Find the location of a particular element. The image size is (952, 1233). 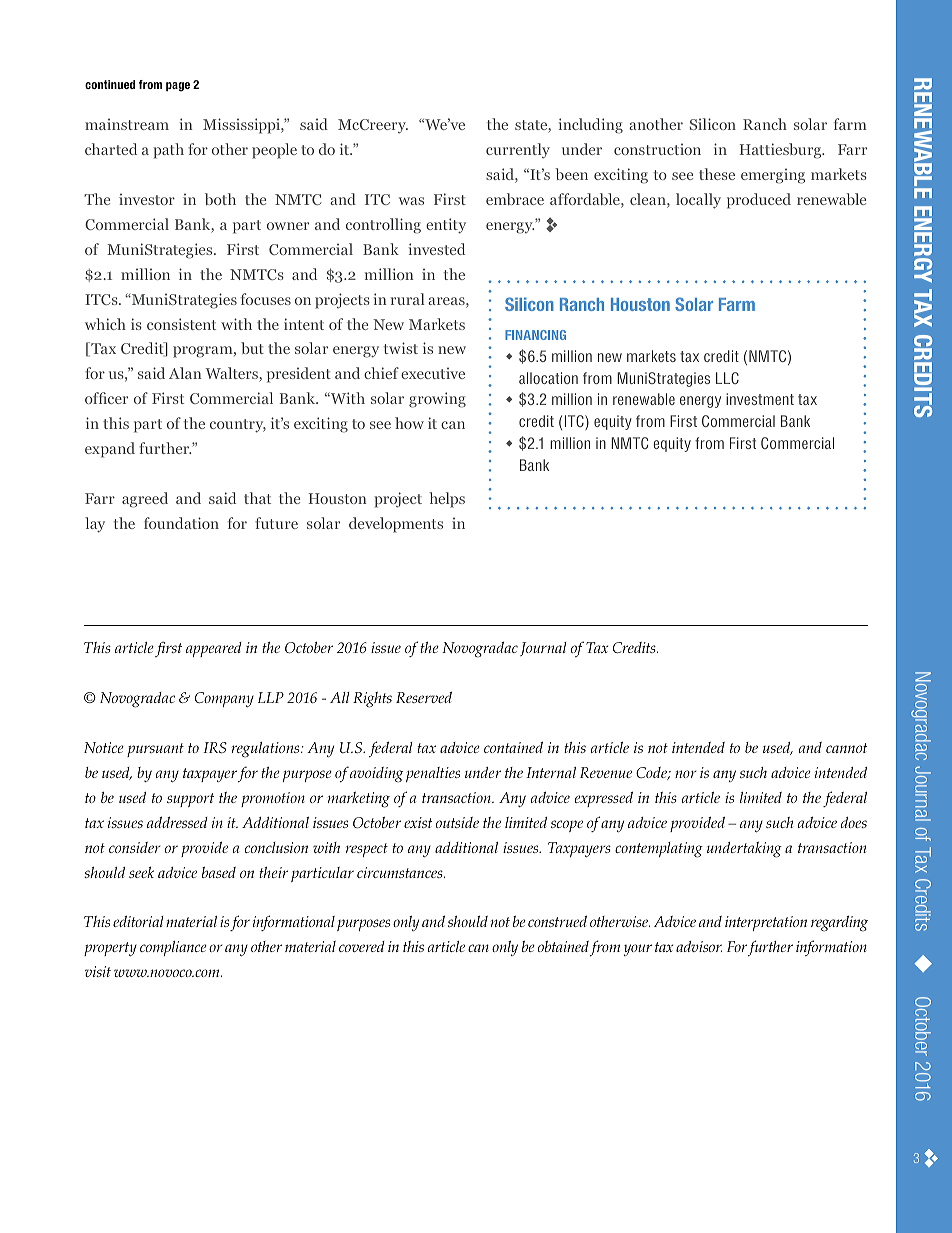

cannot is located at coordinates (846, 748).
